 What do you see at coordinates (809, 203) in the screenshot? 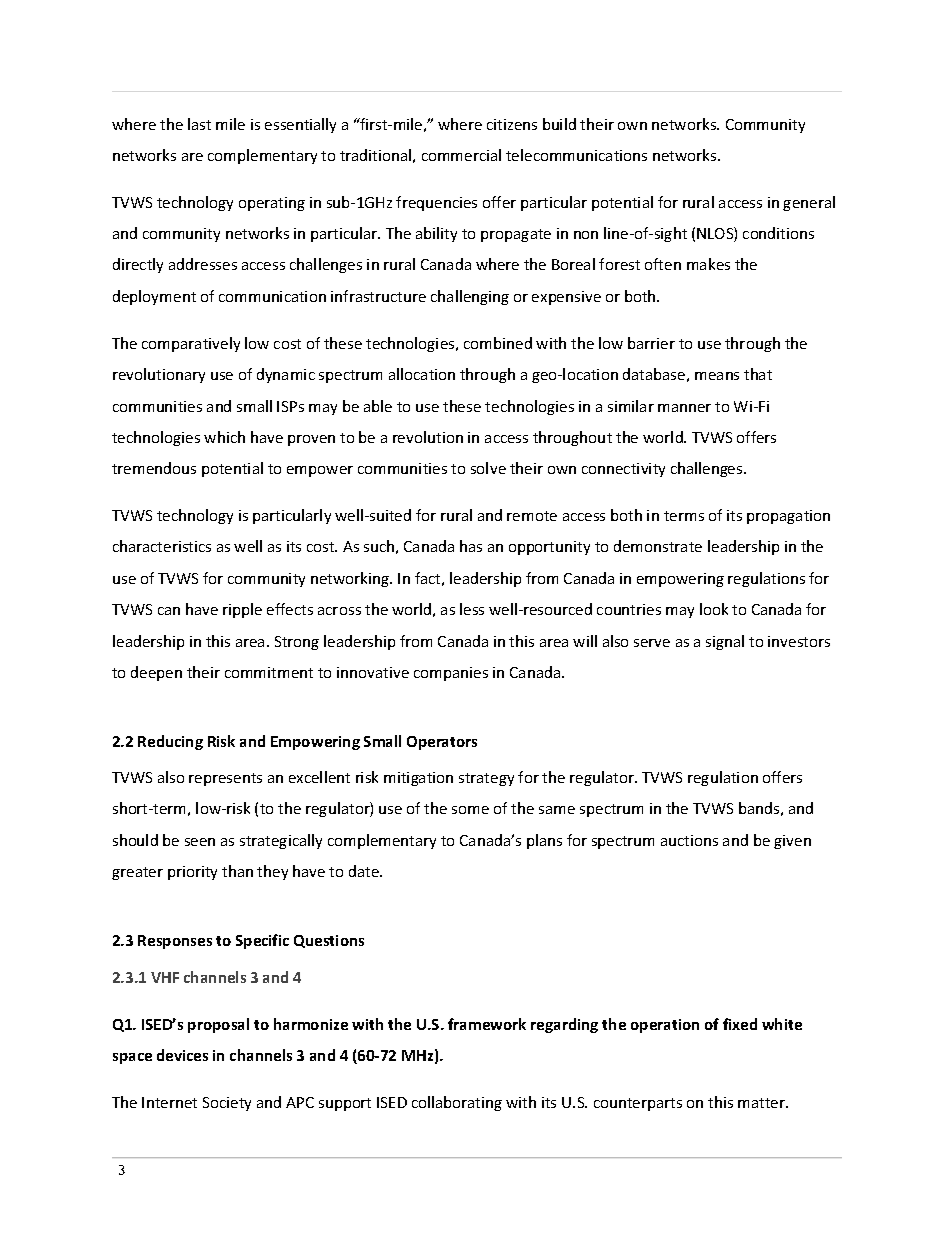
I see `general` at bounding box center [809, 203].
